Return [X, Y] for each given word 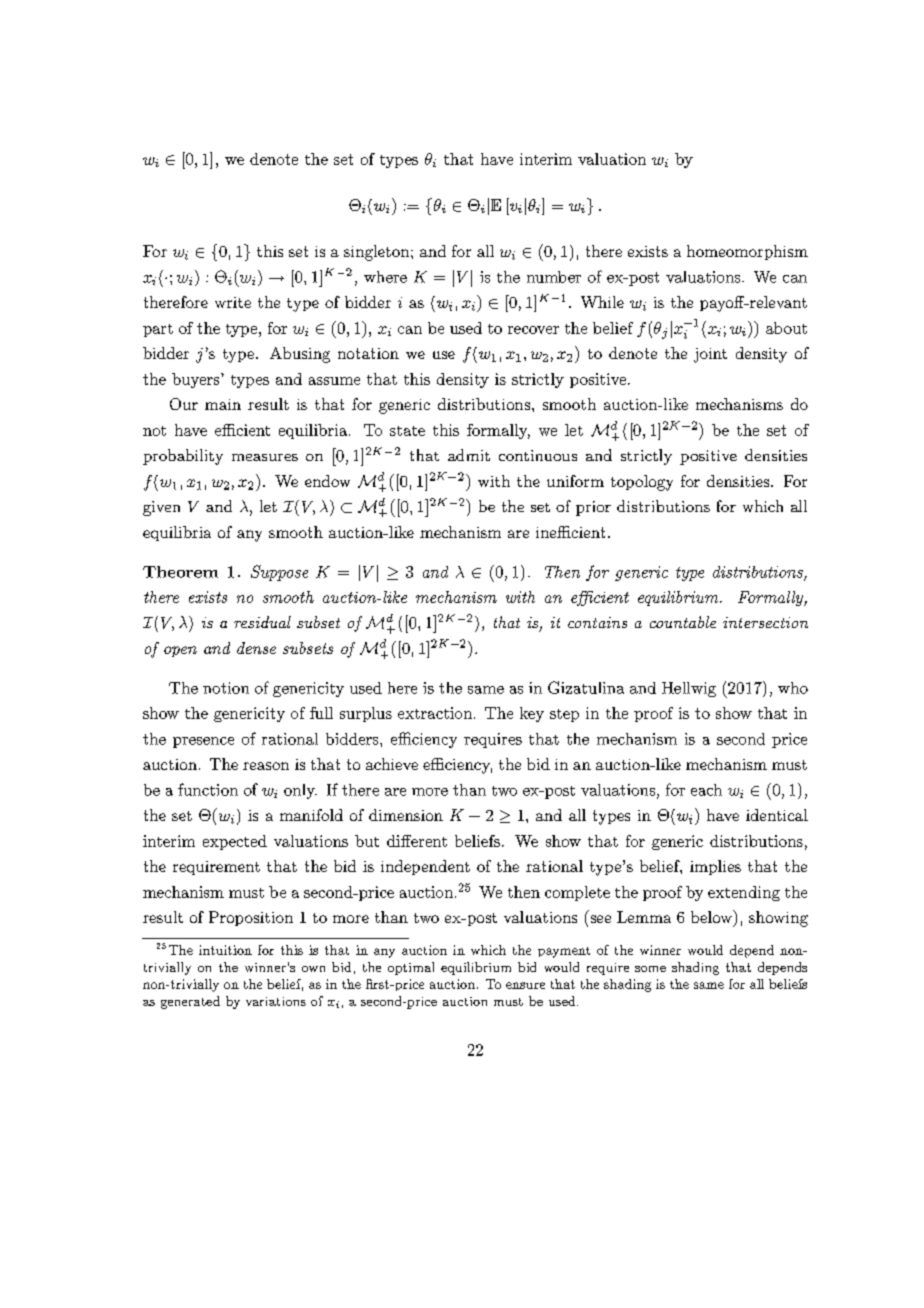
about [786, 328]
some [650, 969]
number [554, 277]
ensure [525, 985]
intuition [225, 950]
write [233, 302]
